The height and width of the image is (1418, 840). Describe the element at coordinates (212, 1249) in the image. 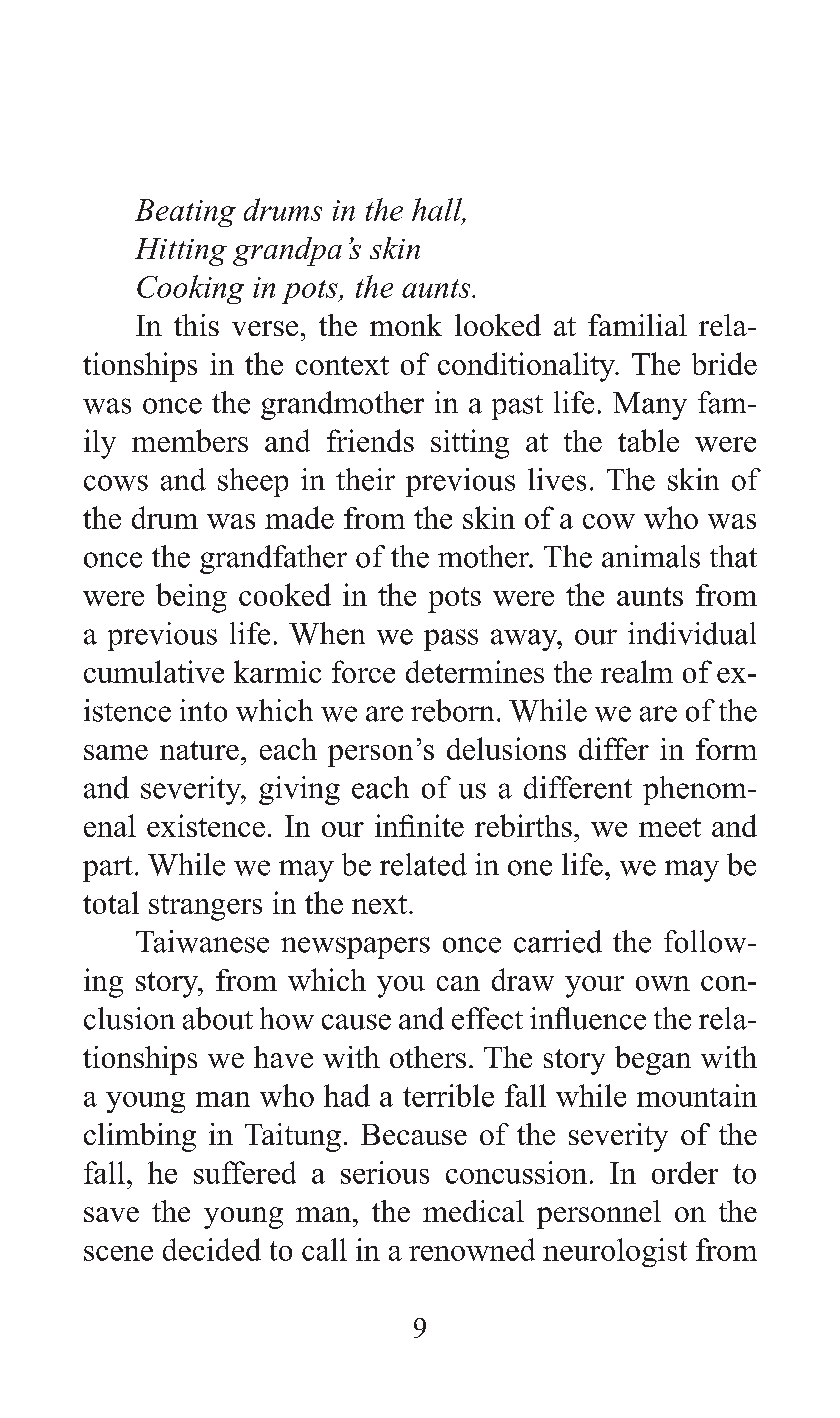

I see `decided` at that location.
